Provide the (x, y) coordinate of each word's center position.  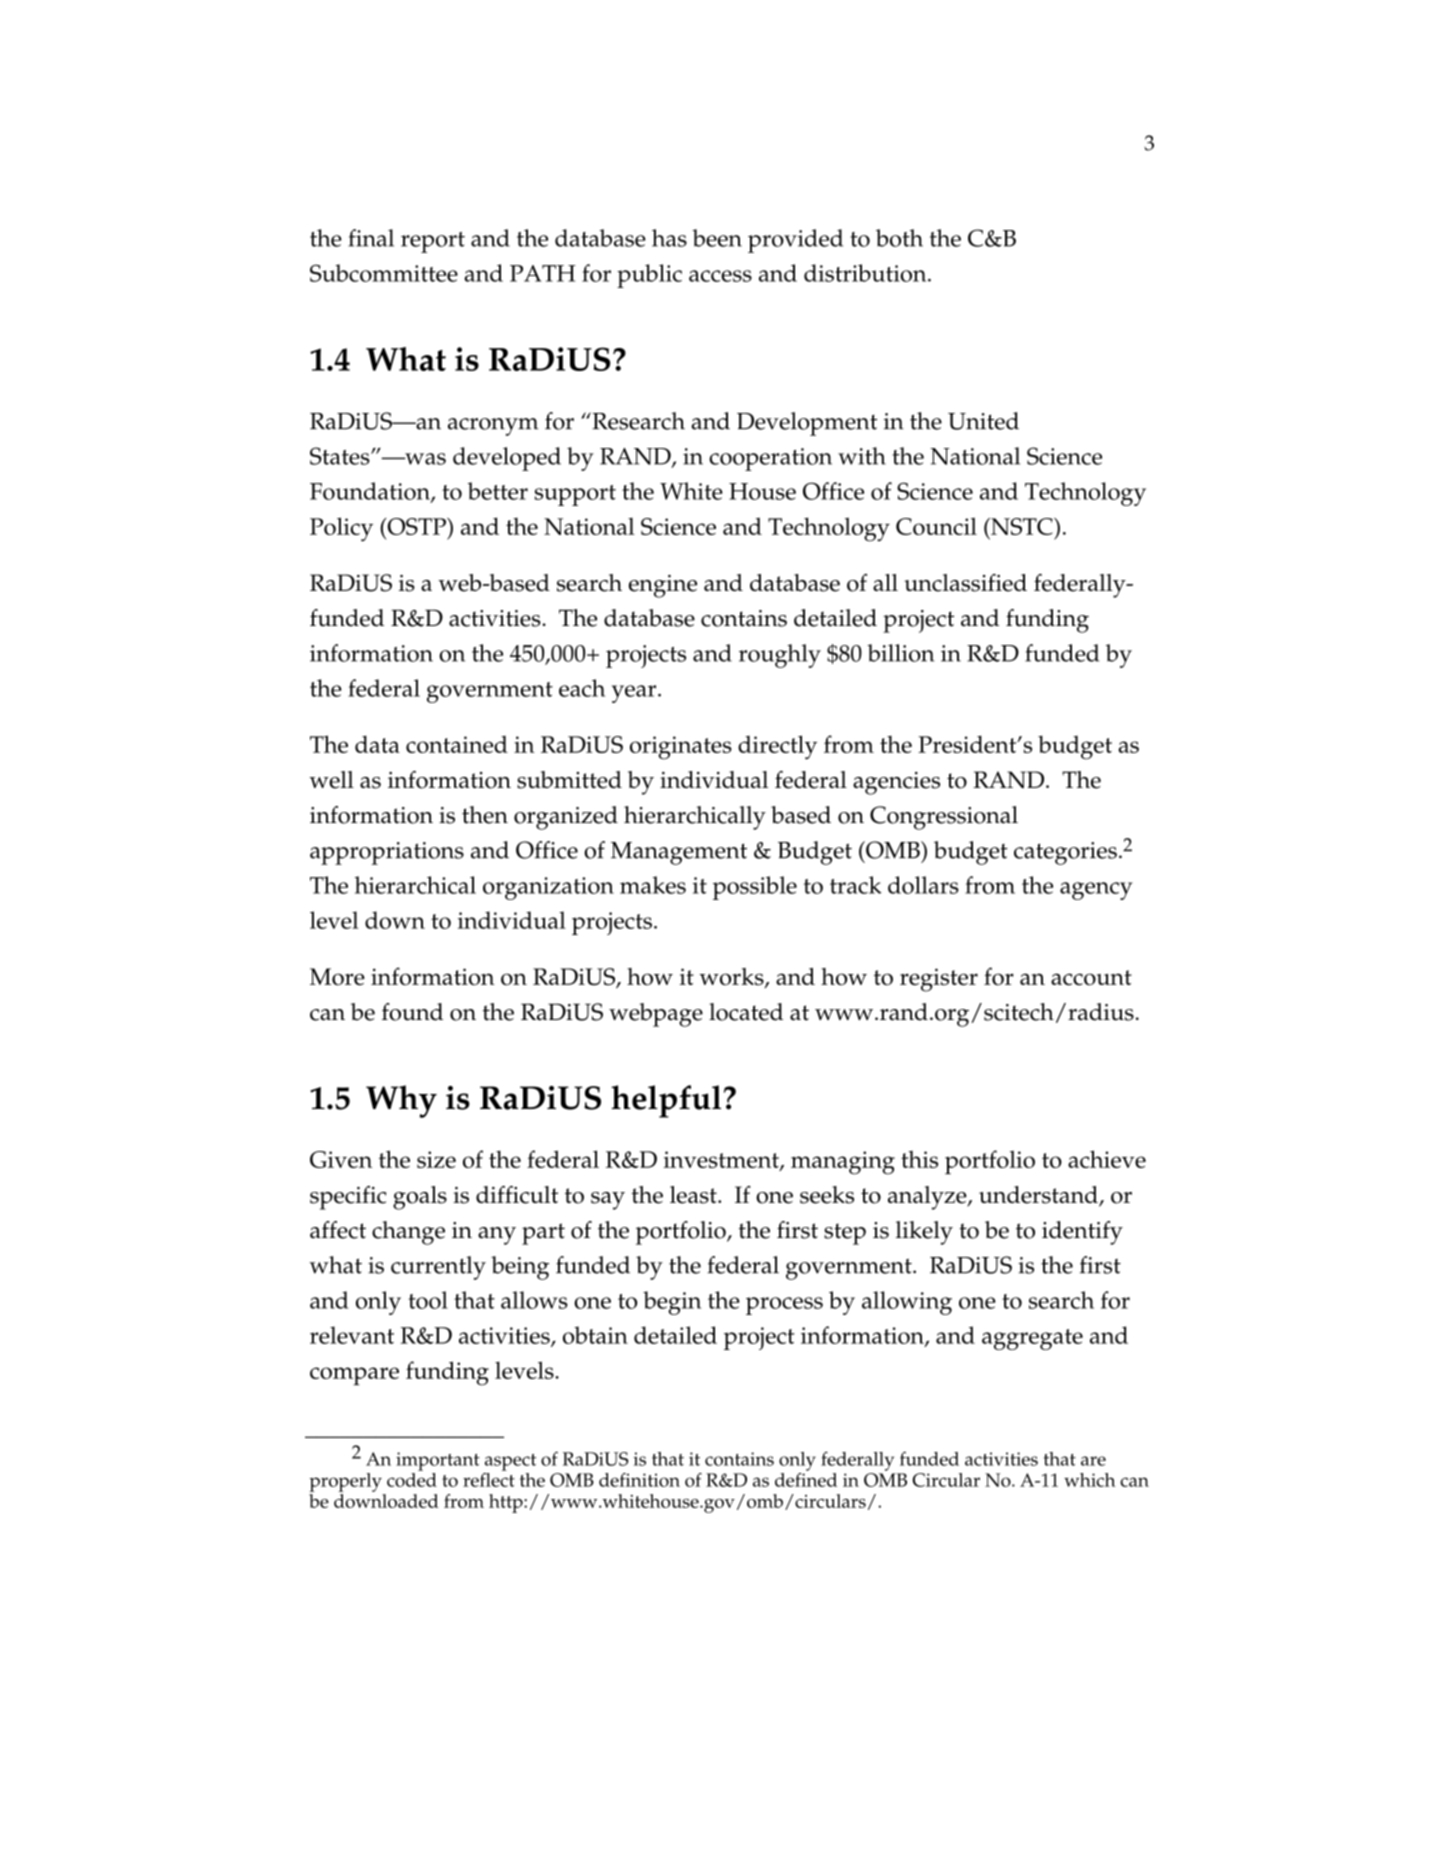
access (720, 276)
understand (1039, 1196)
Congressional (944, 818)
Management (679, 853)
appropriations (387, 853)
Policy (341, 529)
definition (639, 1480)
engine (663, 586)
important (438, 1461)
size (436, 1159)
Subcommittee (384, 273)
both (899, 238)
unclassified (965, 583)
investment (722, 1161)
